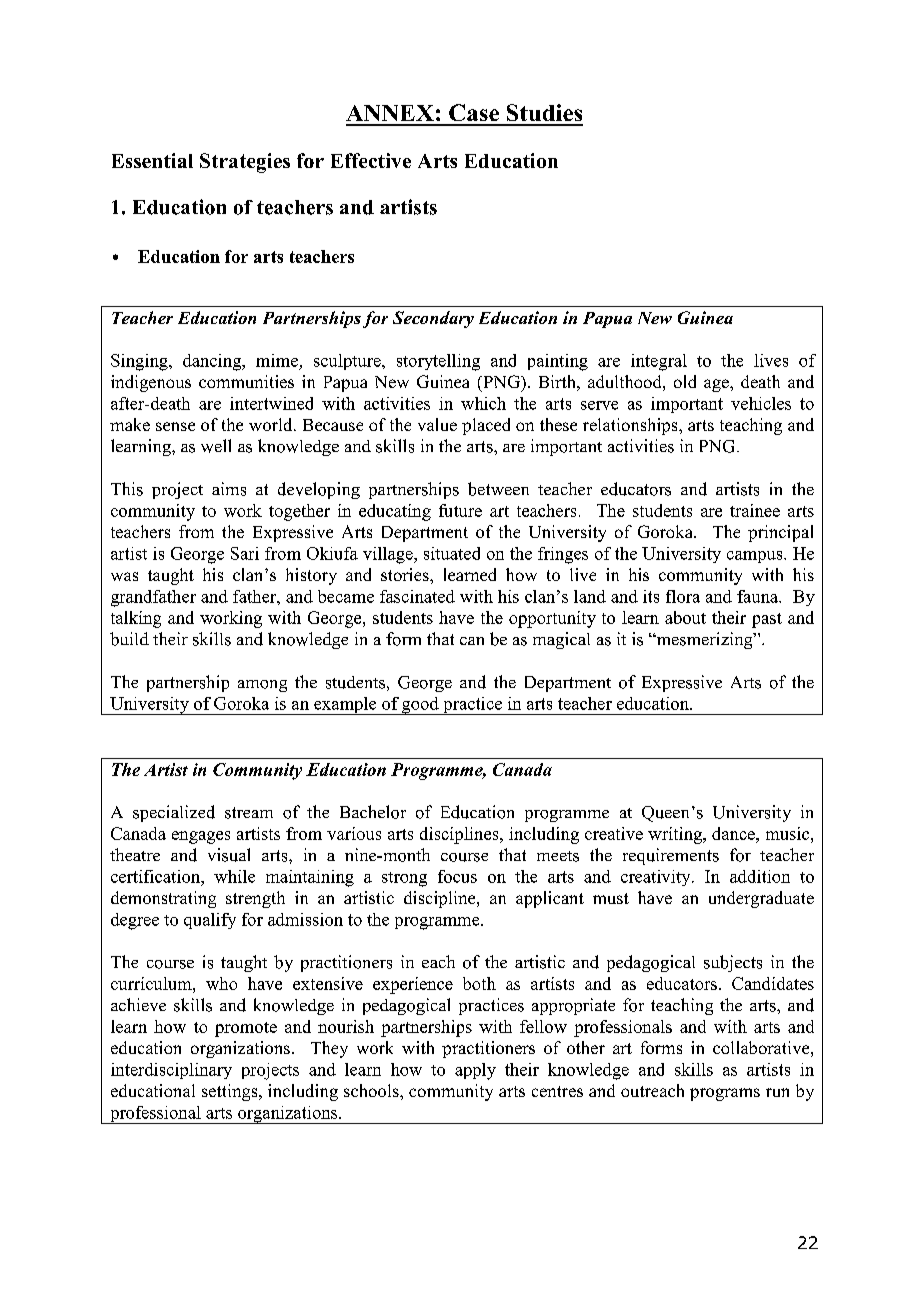 The height and width of the document is (1308, 924). What do you see at coordinates (475, 1071) in the document?
I see `apply` at bounding box center [475, 1071].
